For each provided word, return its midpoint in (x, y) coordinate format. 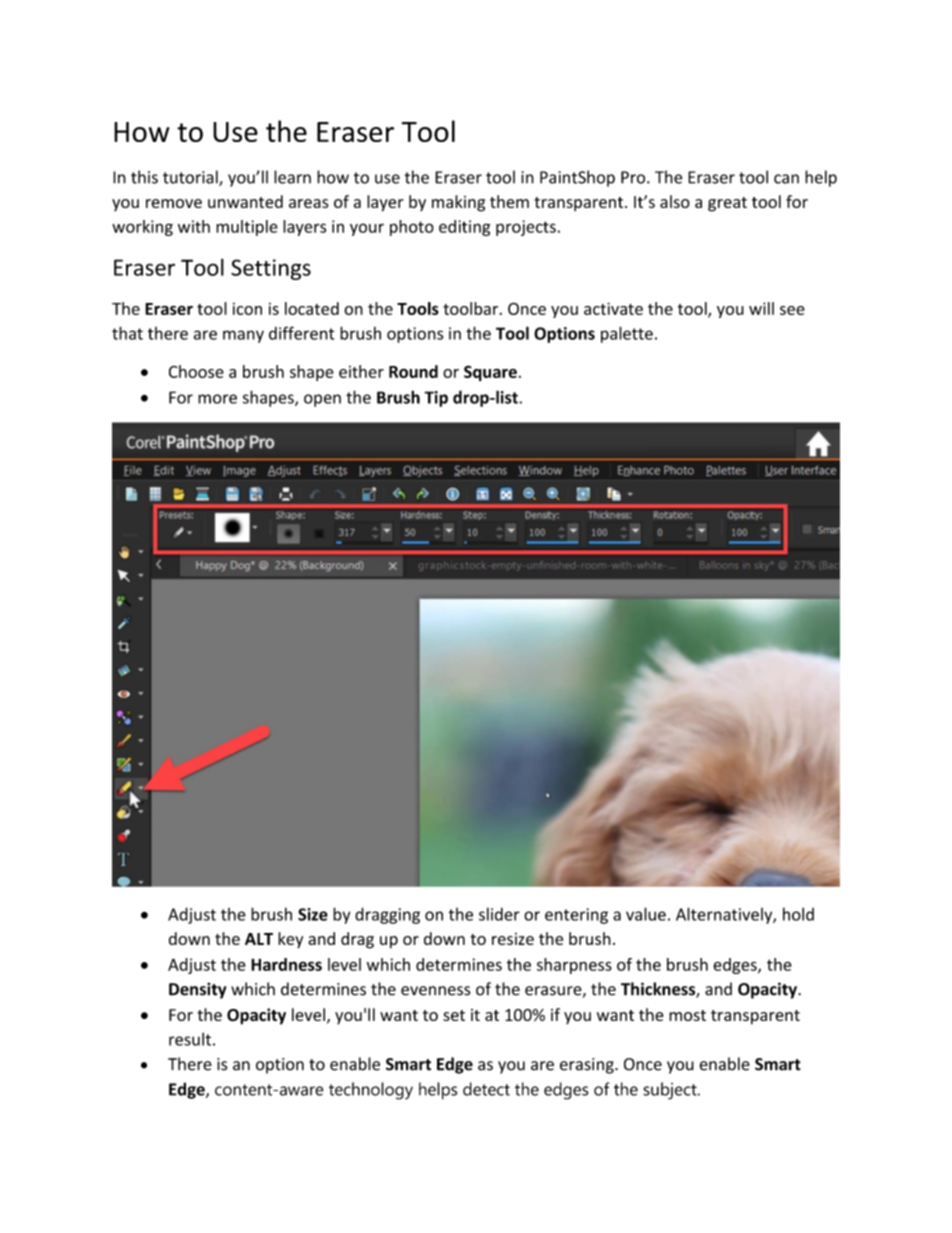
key (290, 940)
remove (174, 203)
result (190, 1039)
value (646, 914)
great (727, 204)
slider (499, 914)
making (458, 203)
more (217, 399)
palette (627, 334)
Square (490, 373)
